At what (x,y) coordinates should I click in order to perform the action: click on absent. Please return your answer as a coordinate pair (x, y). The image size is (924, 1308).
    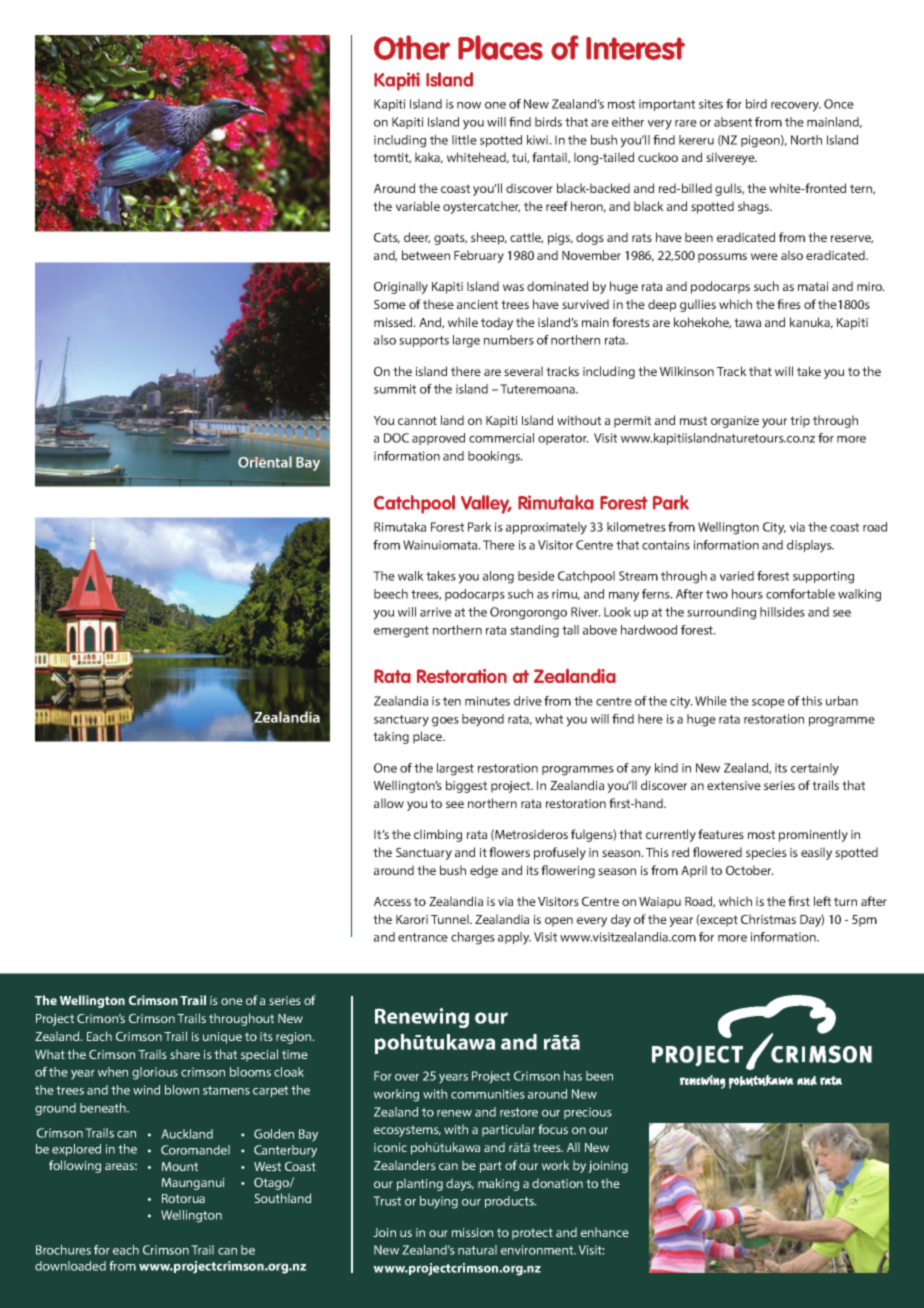
    Looking at the image, I should click on (733, 122).
